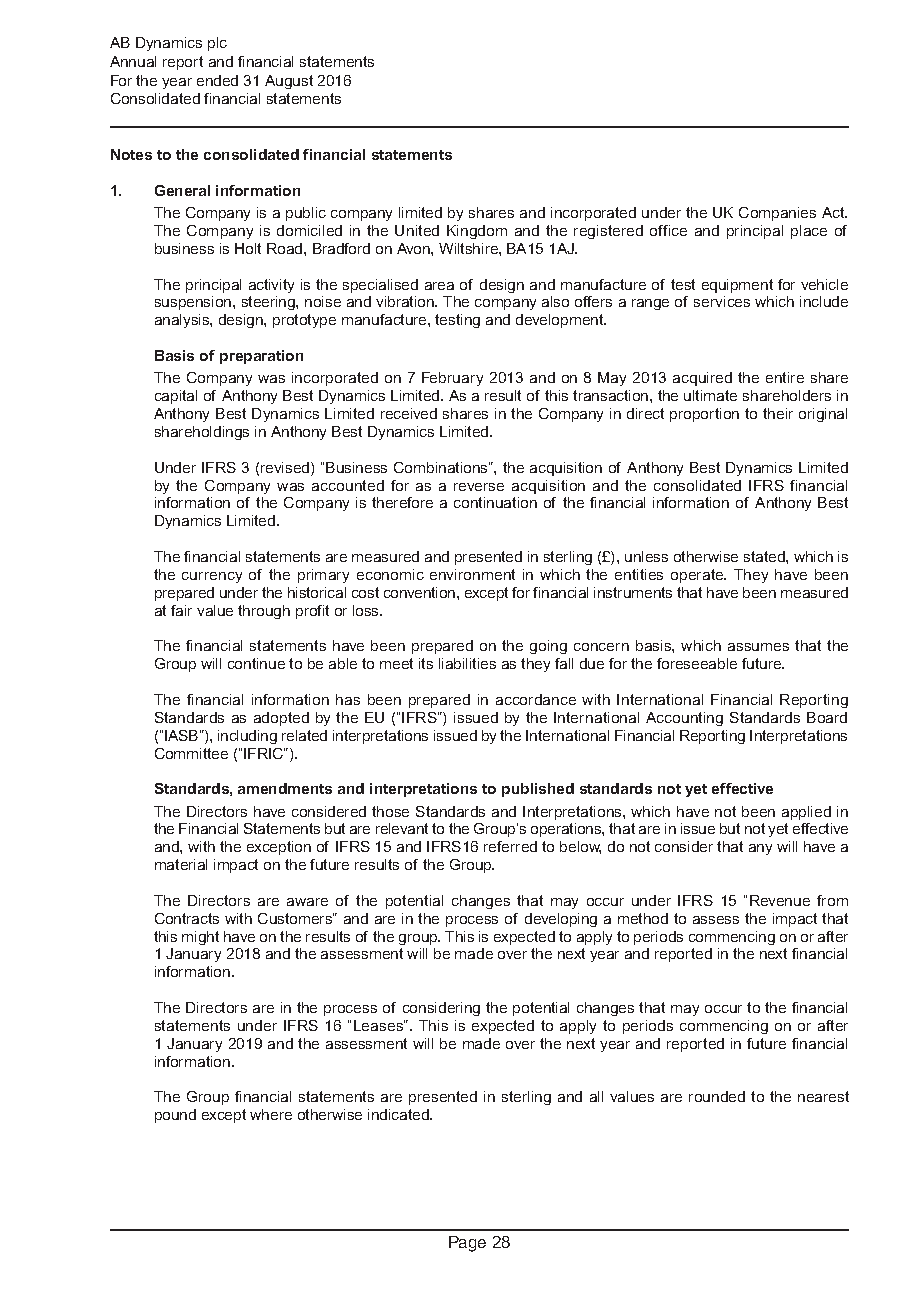 The image size is (924, 1308). What do you see at coordinates (777, 214) in the document?
I see `Companies` at bounding box center [777, 214].
